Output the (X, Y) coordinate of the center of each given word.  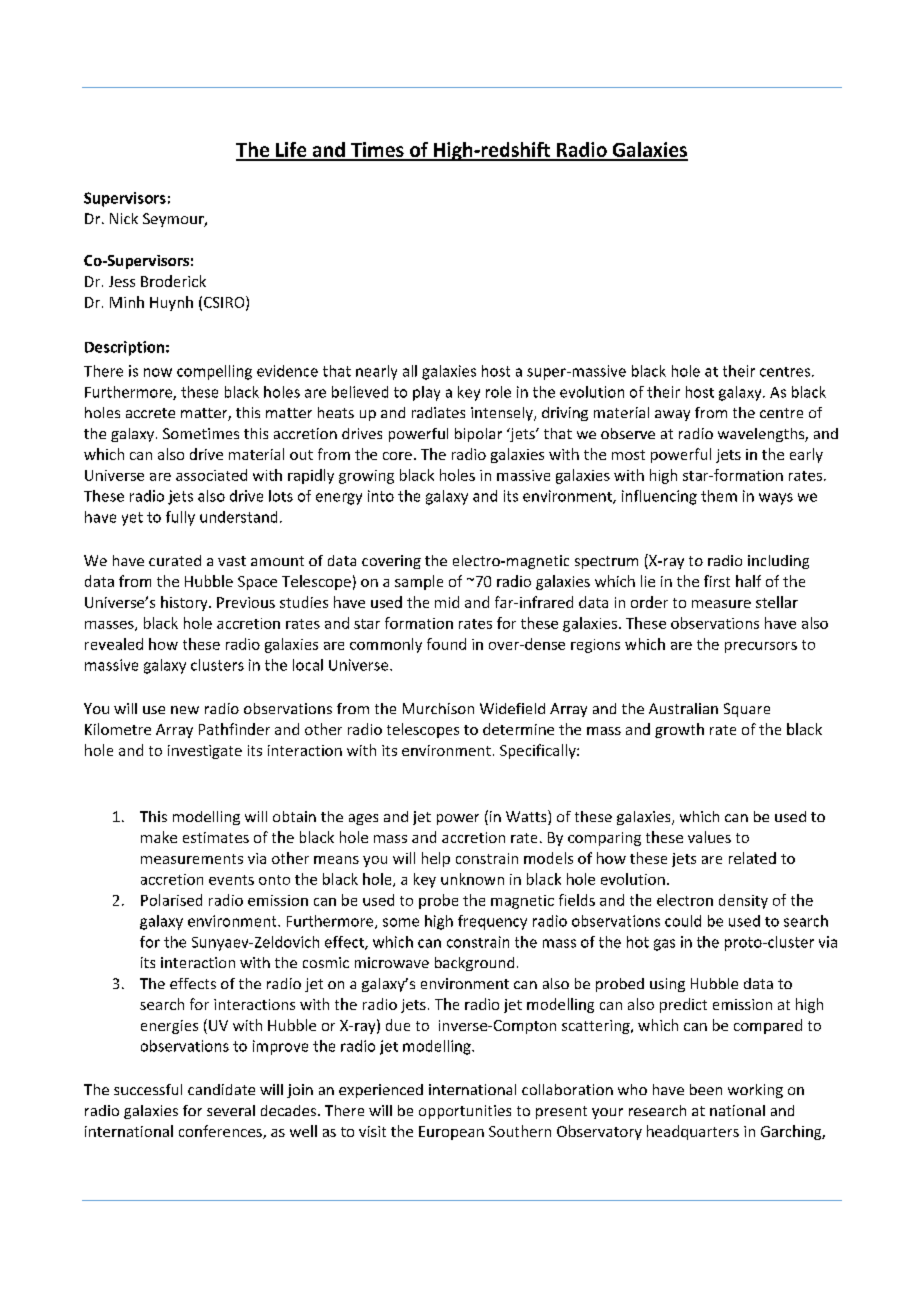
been (706, 1089)
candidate (221, 1089)
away (672, 415)
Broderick (173, 281)
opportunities (465, 1112)
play (426, 393)
